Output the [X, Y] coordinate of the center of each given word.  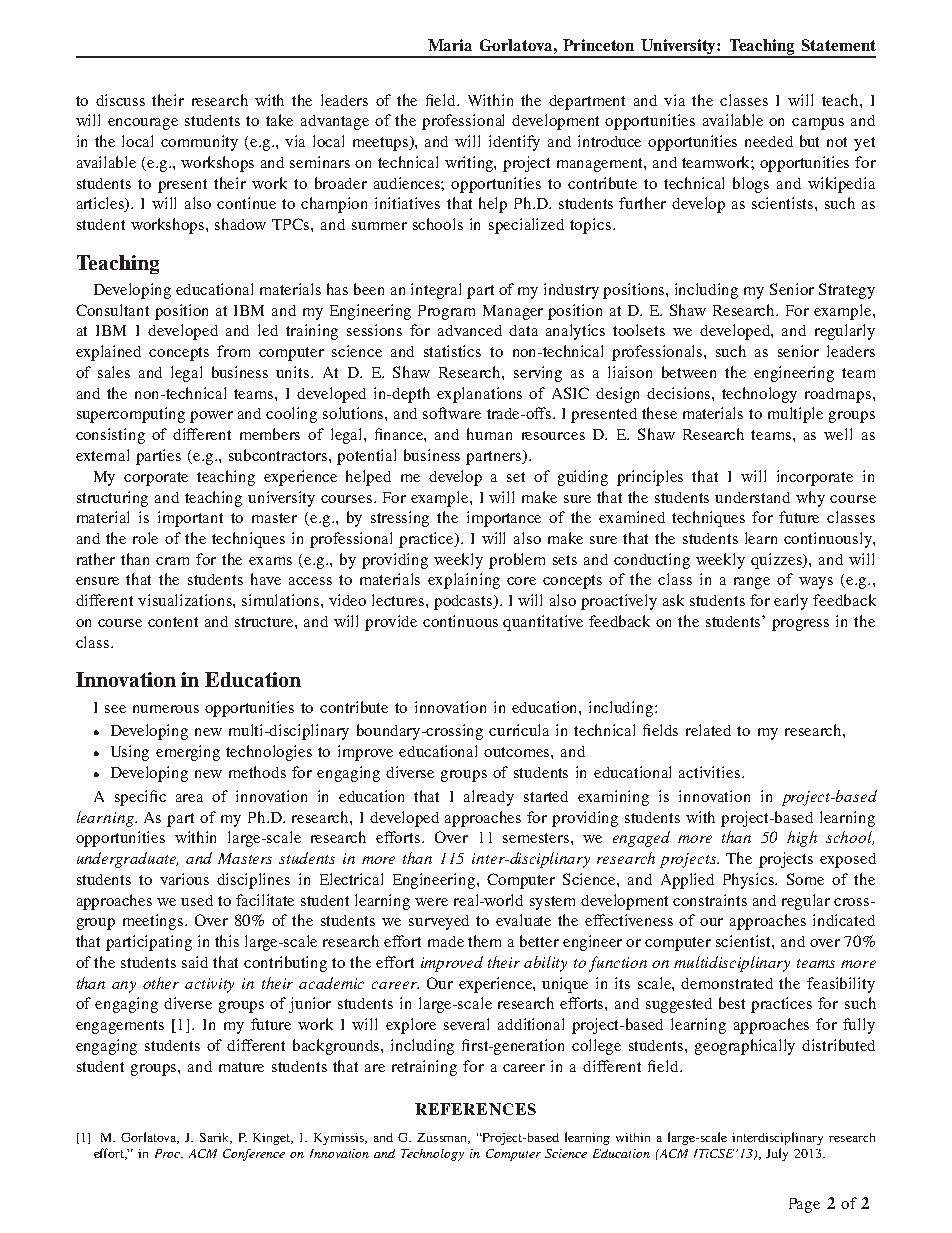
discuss [120, 100]
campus [818, 124]
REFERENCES [475, 1109]
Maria [450, 45]
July [777, 1154]
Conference [254, 1155]
